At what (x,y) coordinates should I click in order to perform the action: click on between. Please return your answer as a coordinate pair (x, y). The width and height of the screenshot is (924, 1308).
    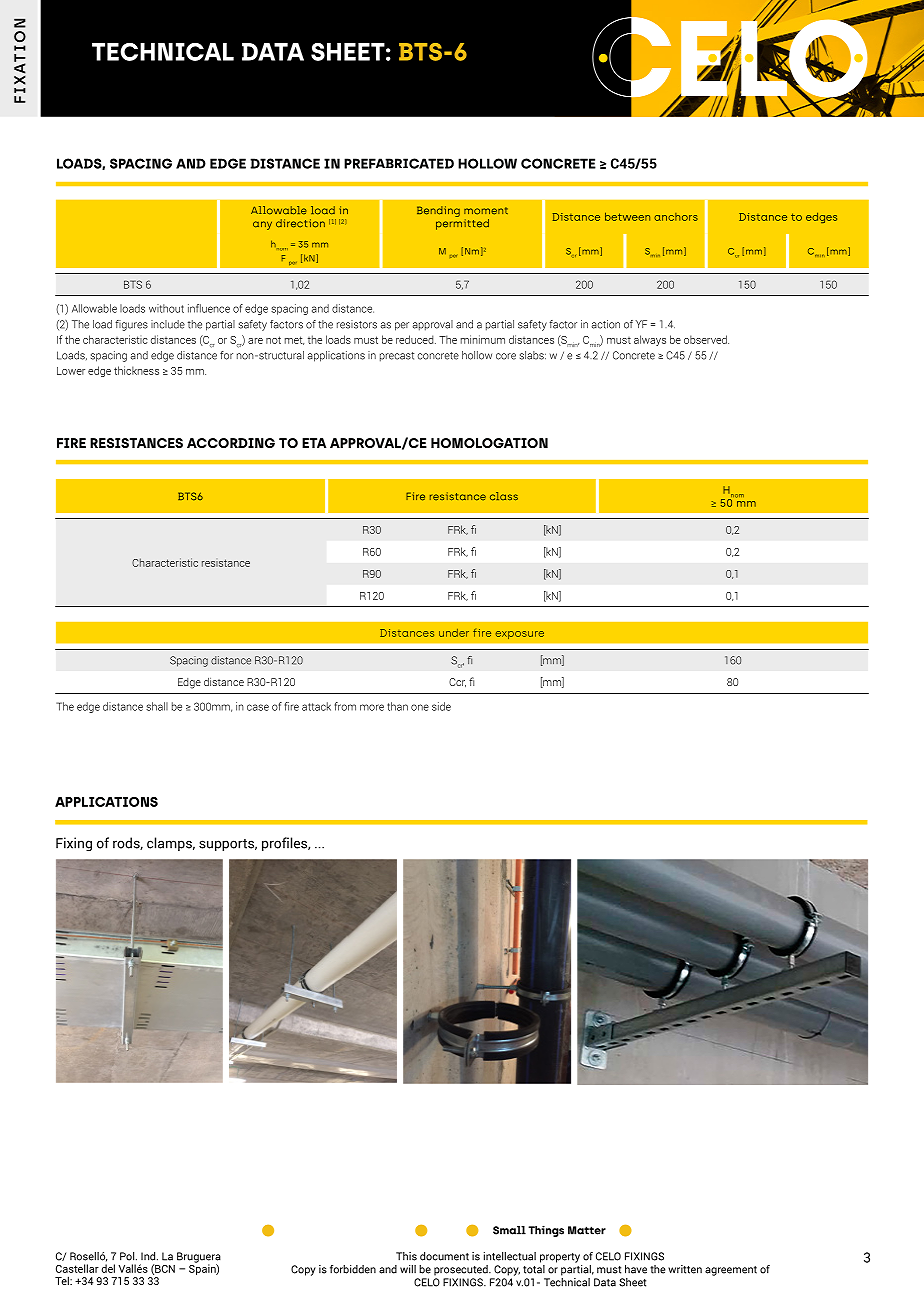
    Looking at the image, I should click on (627, 216).
